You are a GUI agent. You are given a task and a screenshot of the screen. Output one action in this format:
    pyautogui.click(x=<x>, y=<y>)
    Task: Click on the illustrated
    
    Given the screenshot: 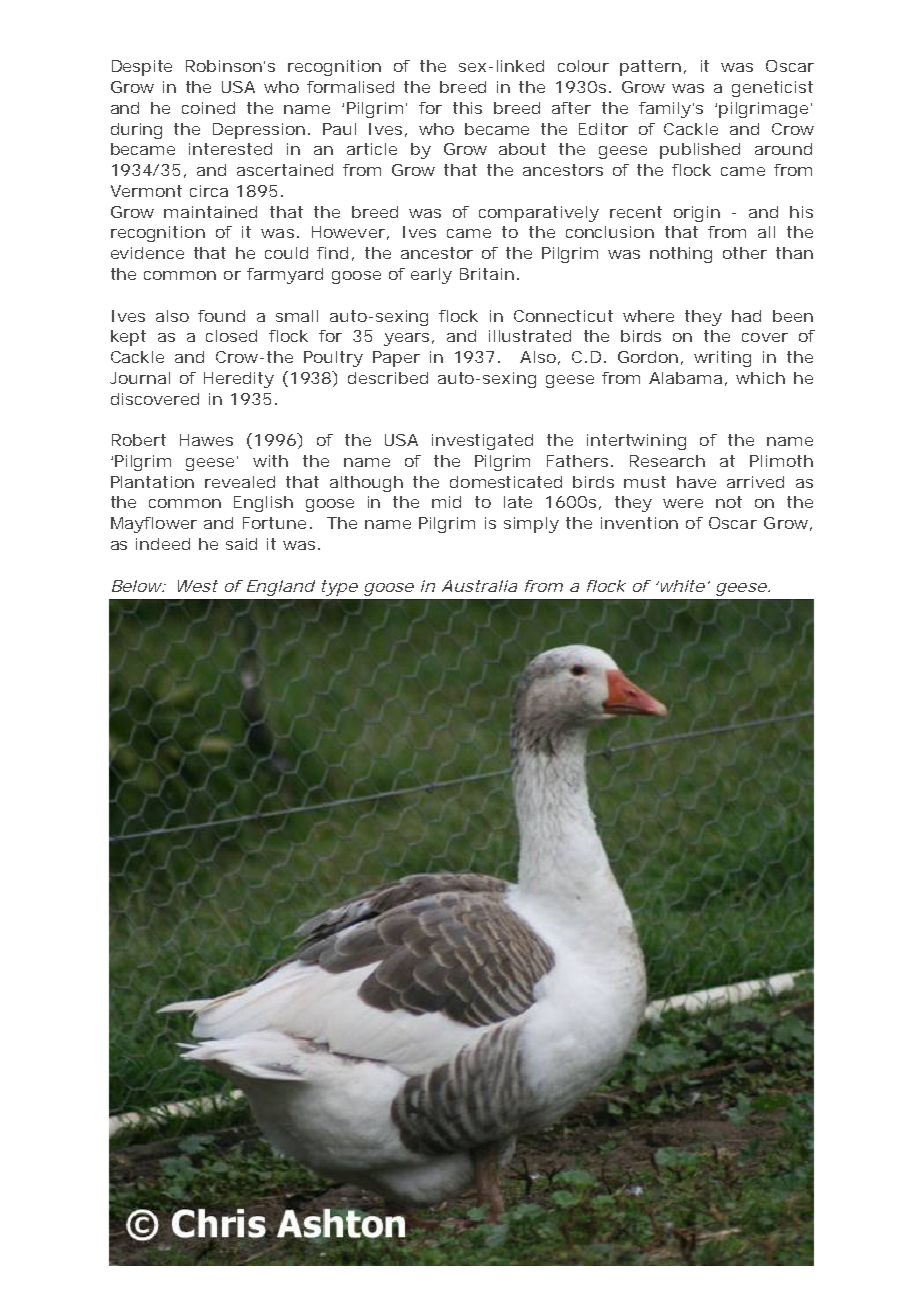 What is the action you would take?
    pyautogui.click(x=530, y=336)
